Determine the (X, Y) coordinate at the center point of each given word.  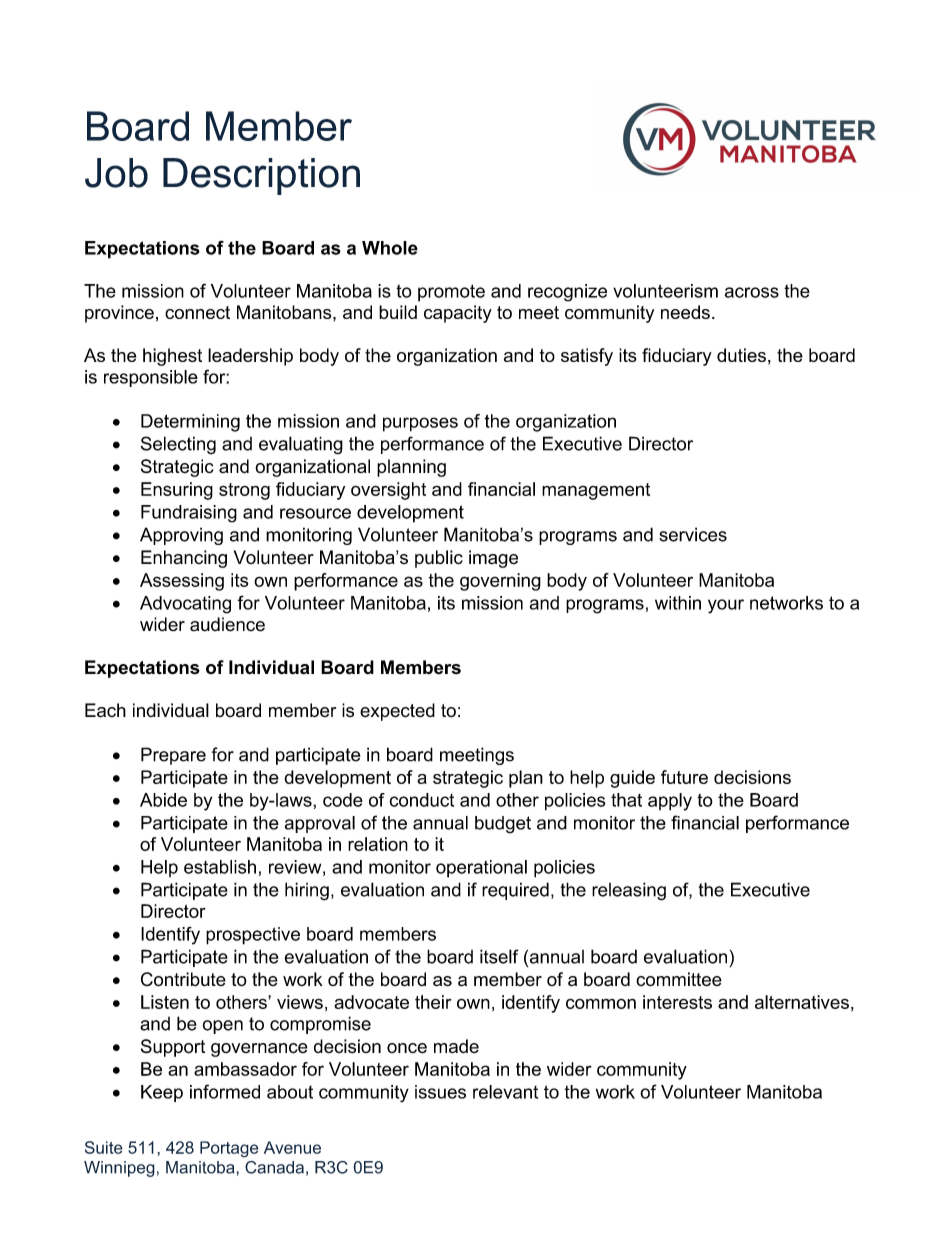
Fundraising (189, 514)
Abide (163, 800)
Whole (390, 248)
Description (261, 176)
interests (677, 1002)
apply (670, 802)
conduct (421, 800)
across (752, 292)
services (693, 534)
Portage (229, 1149)
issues (440, 1092)
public (439, 559)
